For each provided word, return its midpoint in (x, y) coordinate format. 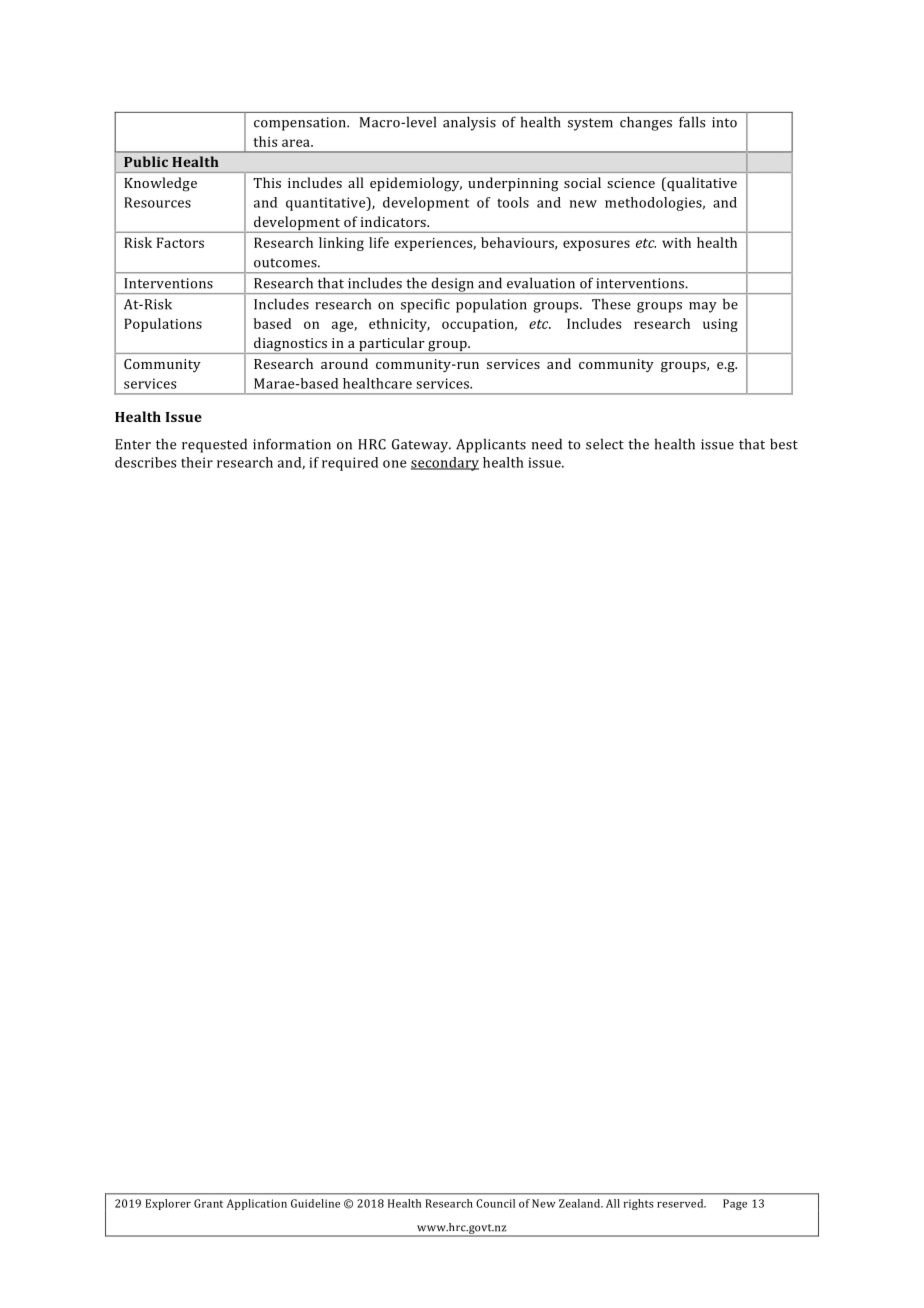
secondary (445, 464)
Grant (208, 1203)
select (605, 444)
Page (735, 1204)
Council (495, 1203)
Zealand (581, 1203)
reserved (681, 1203)
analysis (469, 123)
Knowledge (160, 184)
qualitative (701, 184)
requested (214, 445)
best (784, 444)
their (197, 462)
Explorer (168, 1204)
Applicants (491, 445)
